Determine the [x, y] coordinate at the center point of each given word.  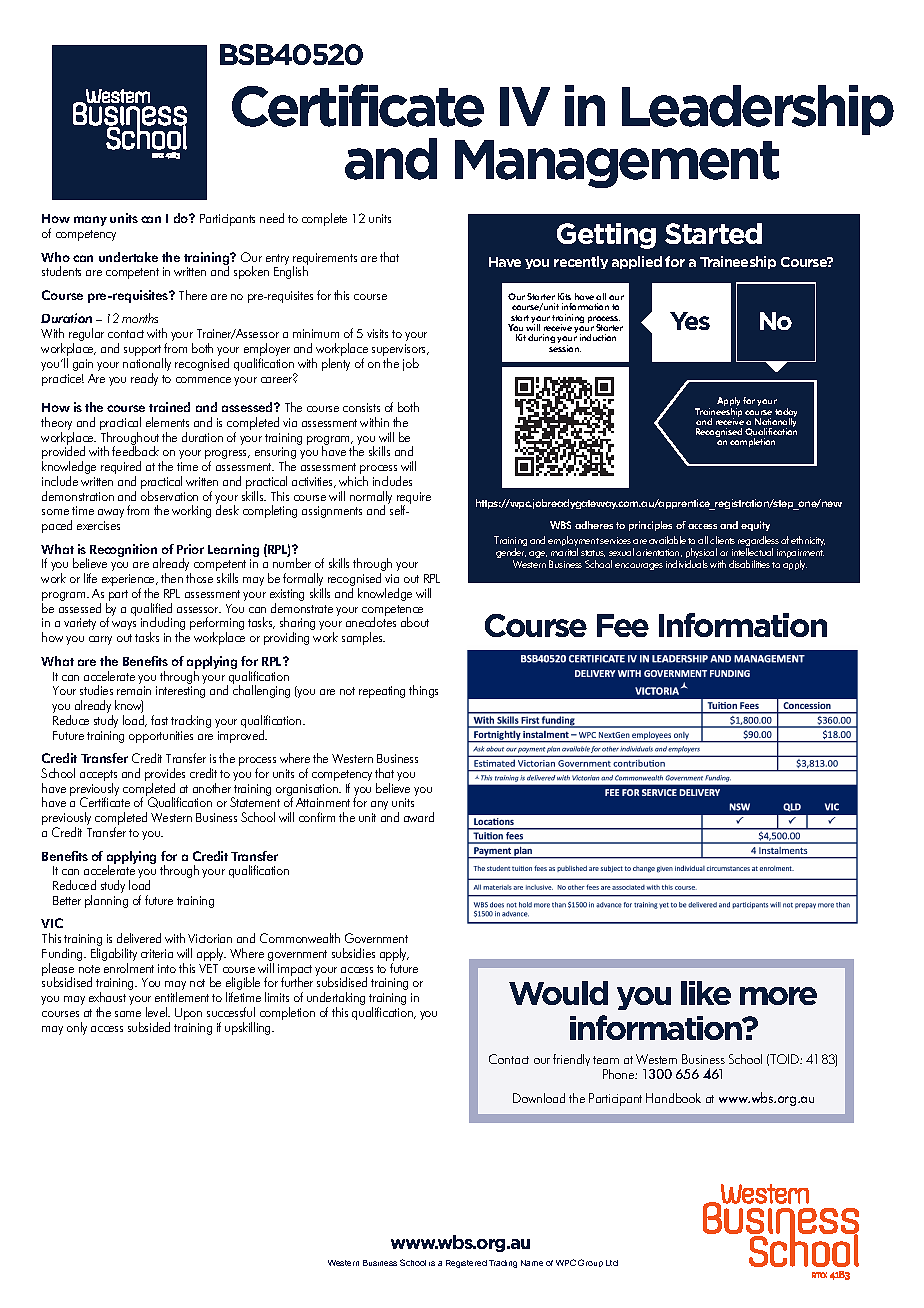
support [143, 352]
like [706, 993]
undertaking [336, 1000]
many [90, 221]
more [778, 996]
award [419, 817]
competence [392, 612]
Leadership [758, 110]
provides [165, 776]
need [272, 218]
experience [129, 581]
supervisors [400, 351]
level [158, 1012]
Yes [690, 321]
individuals [687, 564]
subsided [149, 1027]
